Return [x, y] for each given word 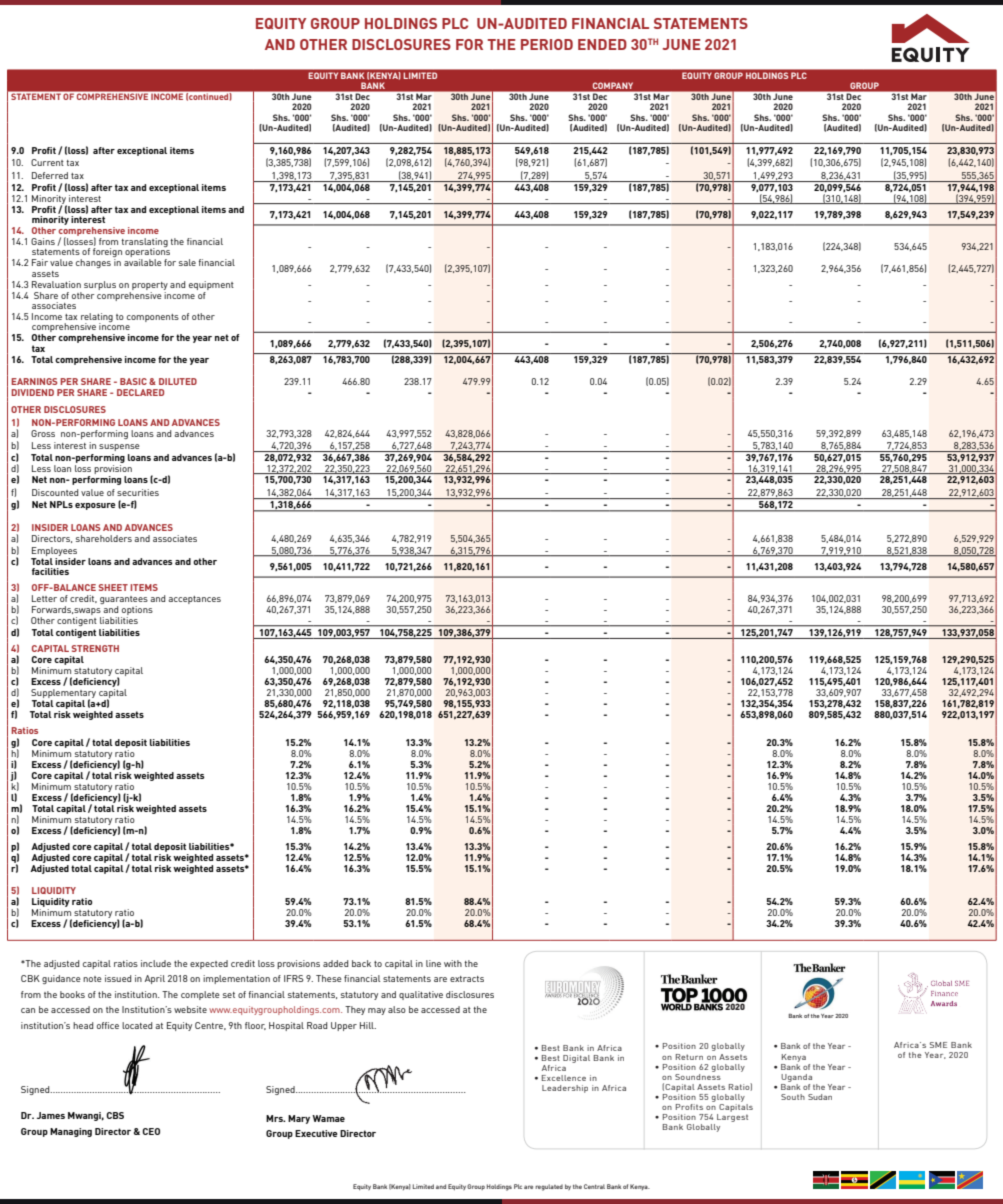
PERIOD [547, 44]
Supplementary [63, 695]
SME [938, 1045]
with [453, 963]
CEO [151, 1131]
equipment [211, 285]
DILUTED [178, 381]
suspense [119, 447]
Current [47, 162]
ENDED [602, 44]
